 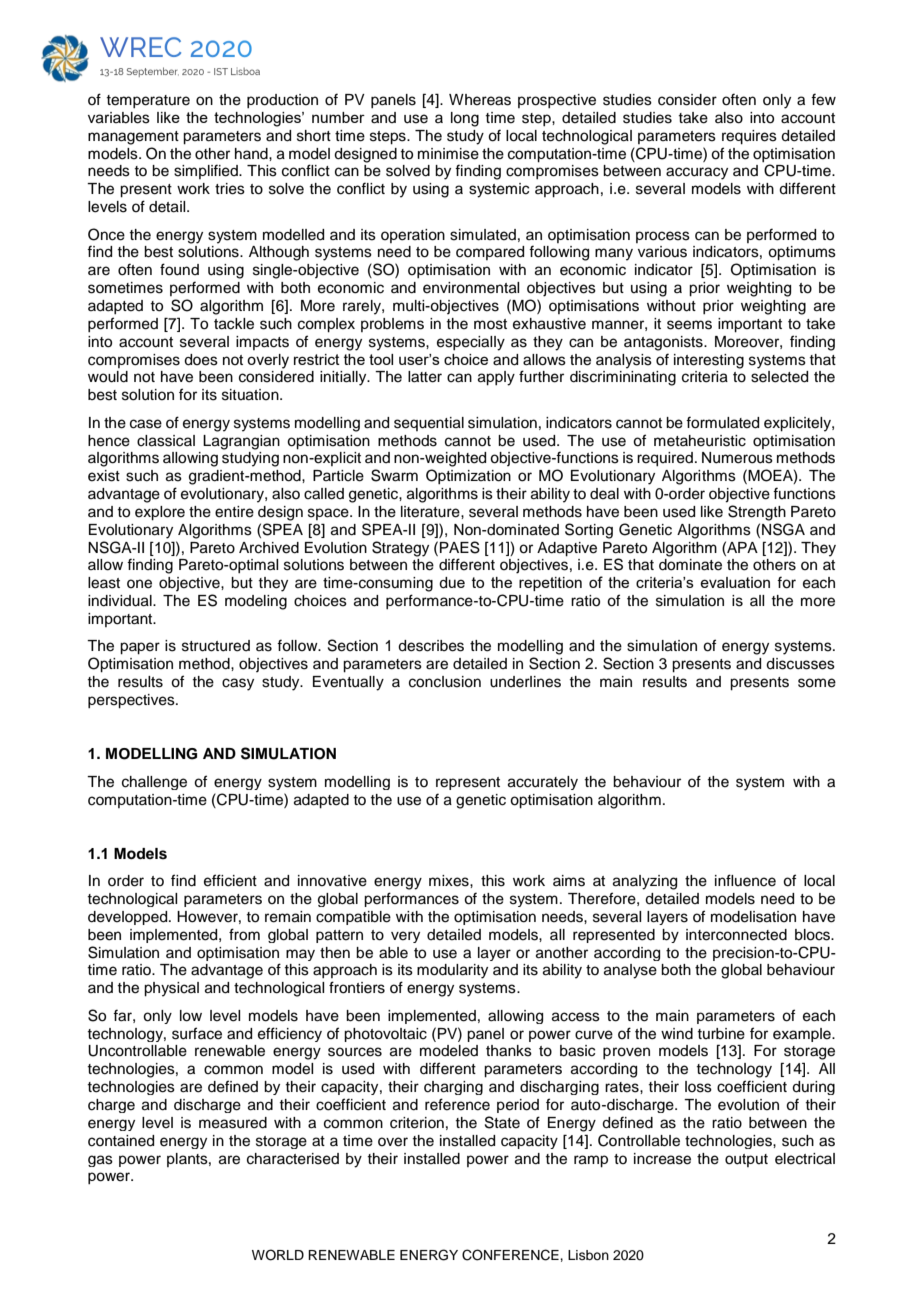 I want to click on physical, so click(x=171, y=989).
